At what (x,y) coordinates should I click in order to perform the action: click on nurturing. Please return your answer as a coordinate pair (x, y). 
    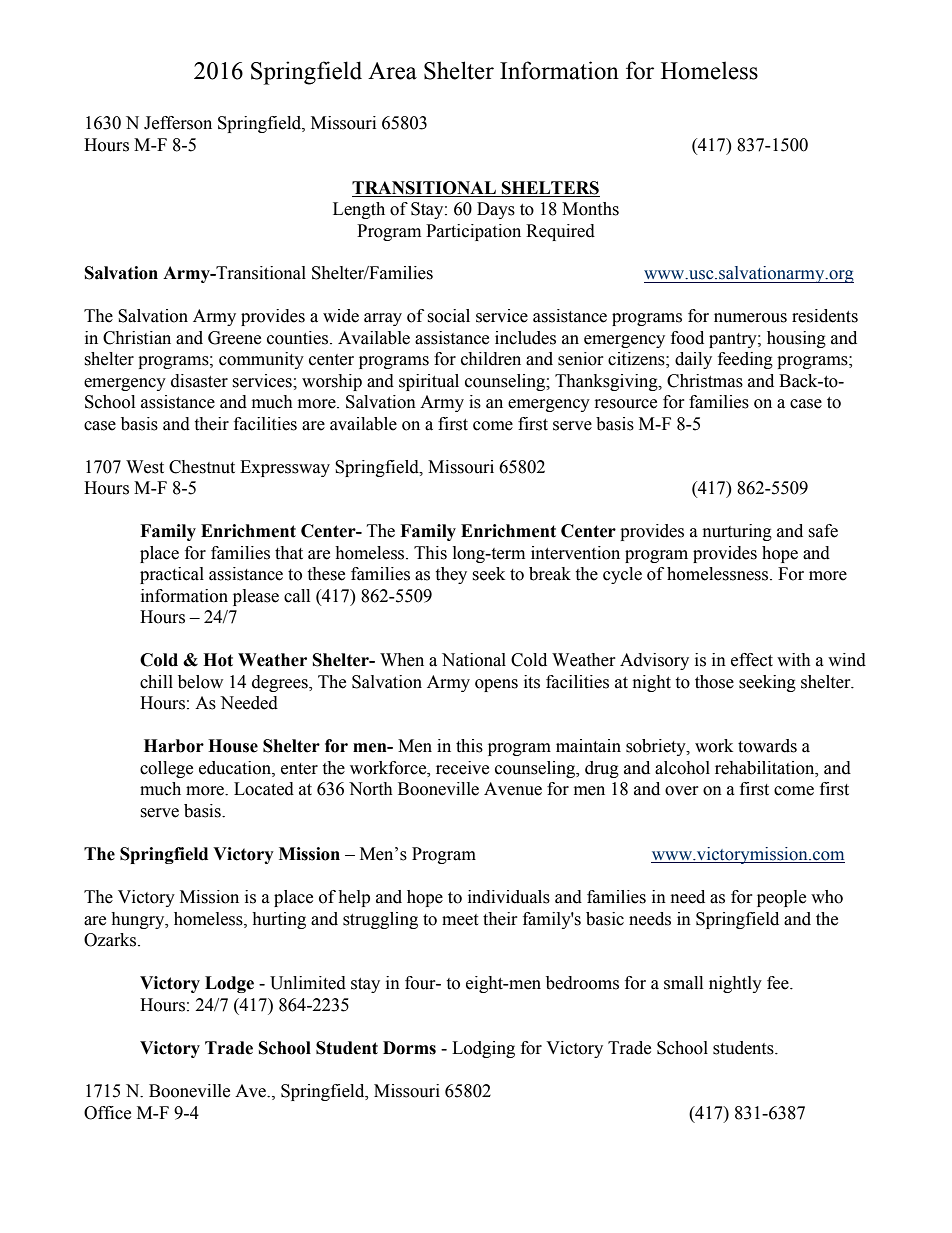
    Looking at the image, I should click on (737, 532).
